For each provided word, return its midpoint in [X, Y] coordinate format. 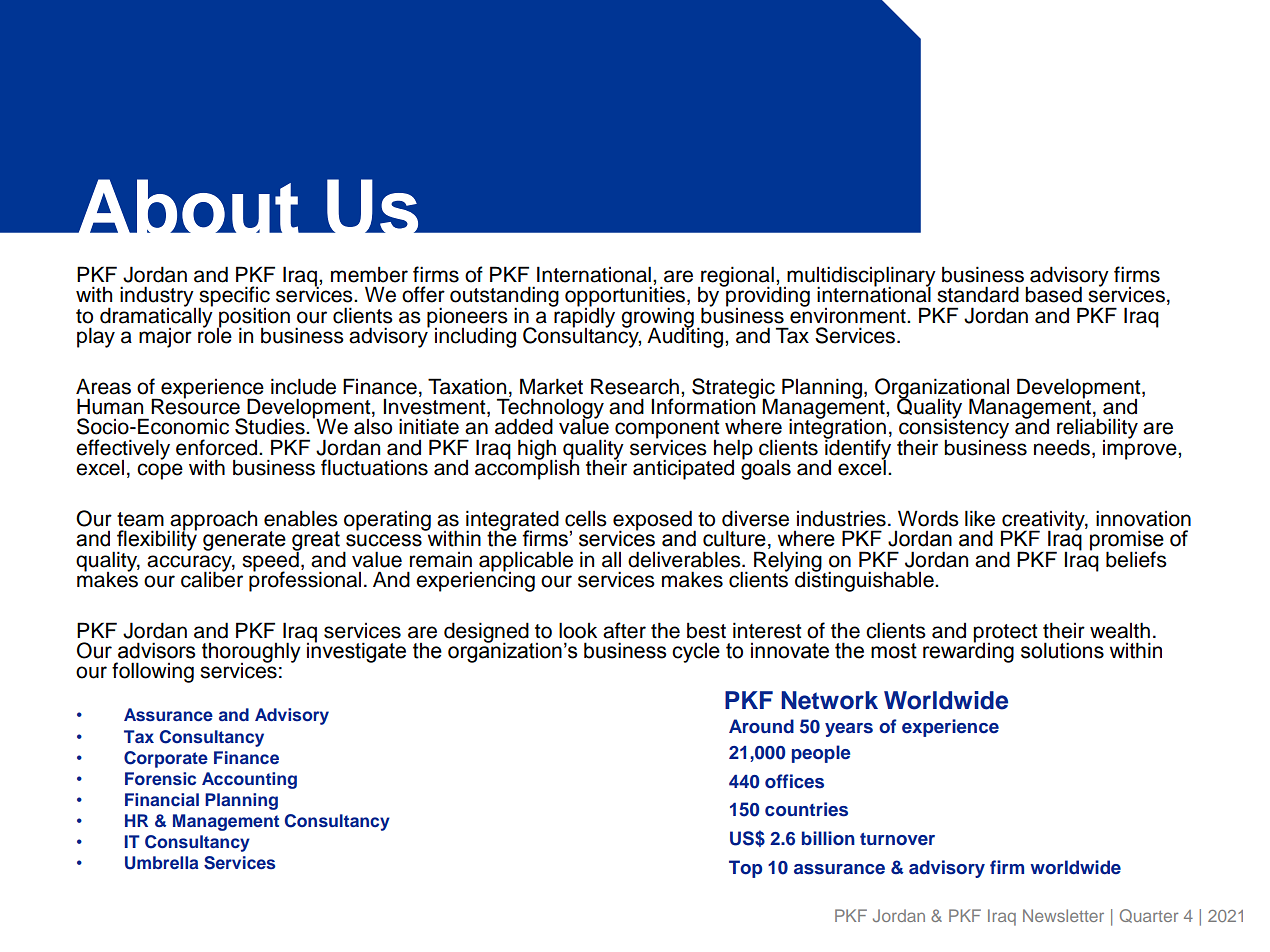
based [1053, 294]
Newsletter [1063, 915]
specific [234, 297]
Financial [162, 799]
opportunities [626, 297]
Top [745, 869]
